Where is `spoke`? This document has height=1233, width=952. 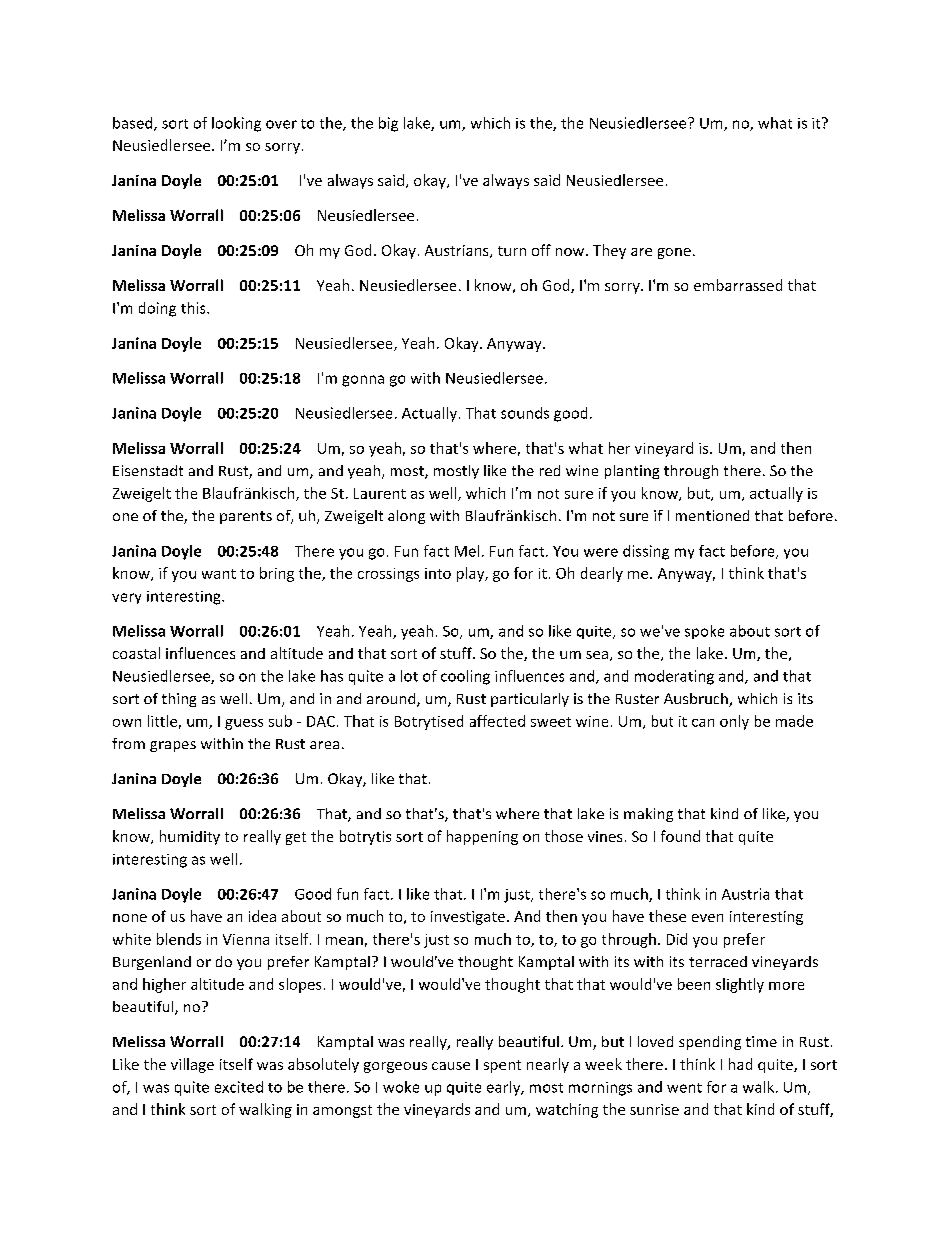
spoke is located at coordinates (704, 632).
